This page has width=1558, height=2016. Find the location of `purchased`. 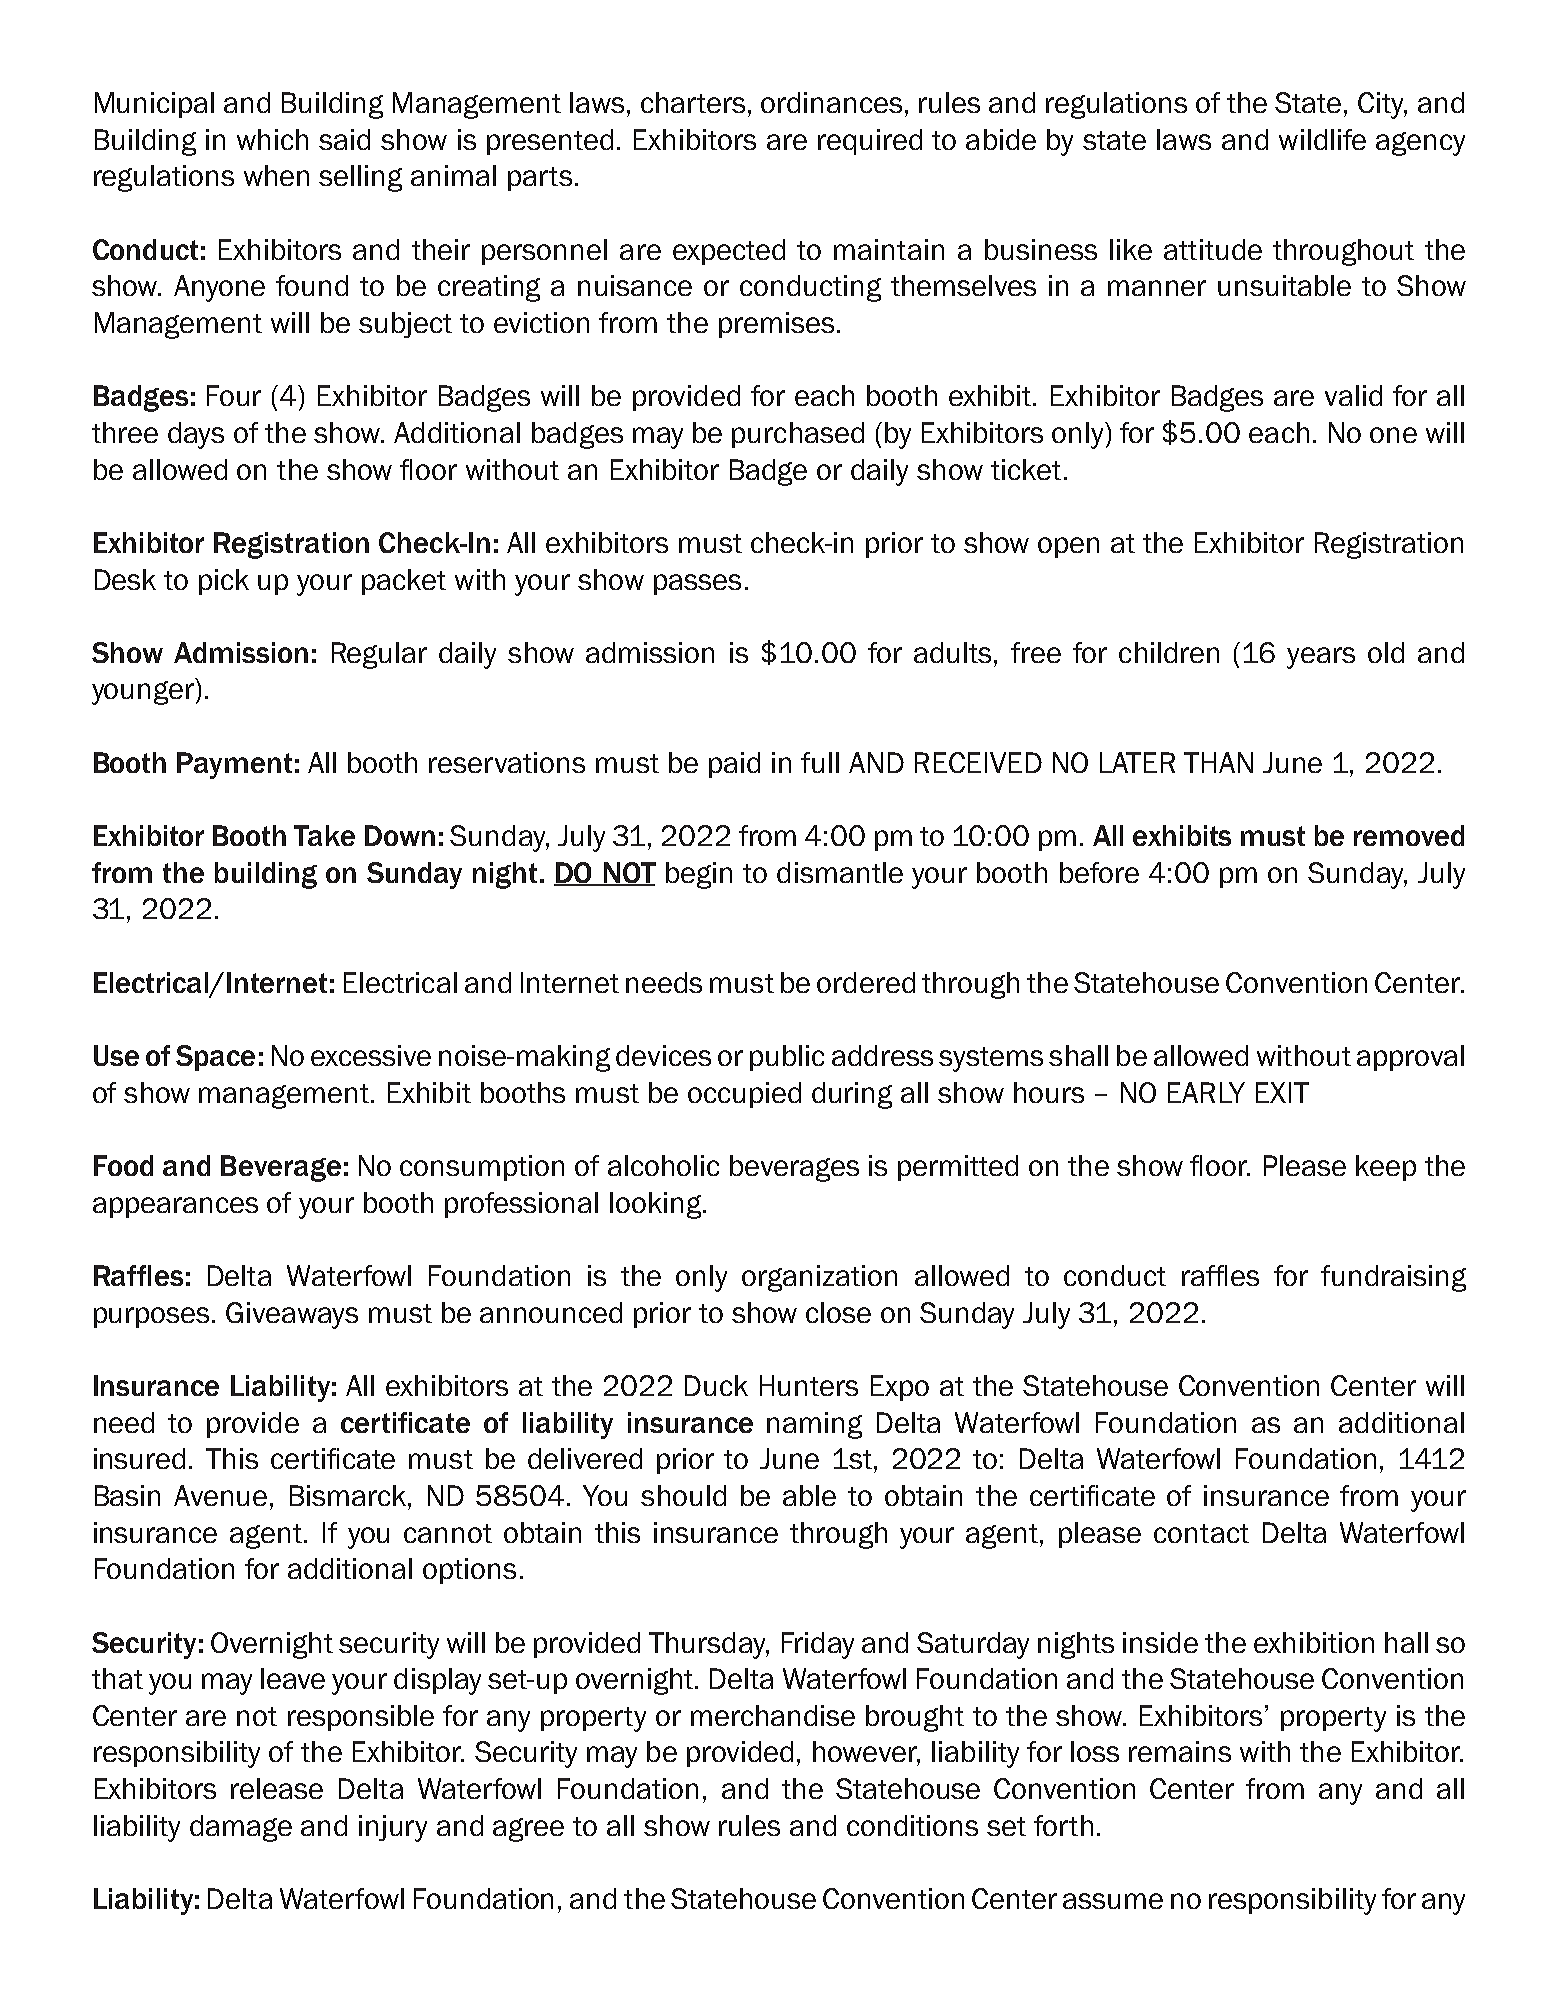

purchased is located at coordinates (798, 435).
